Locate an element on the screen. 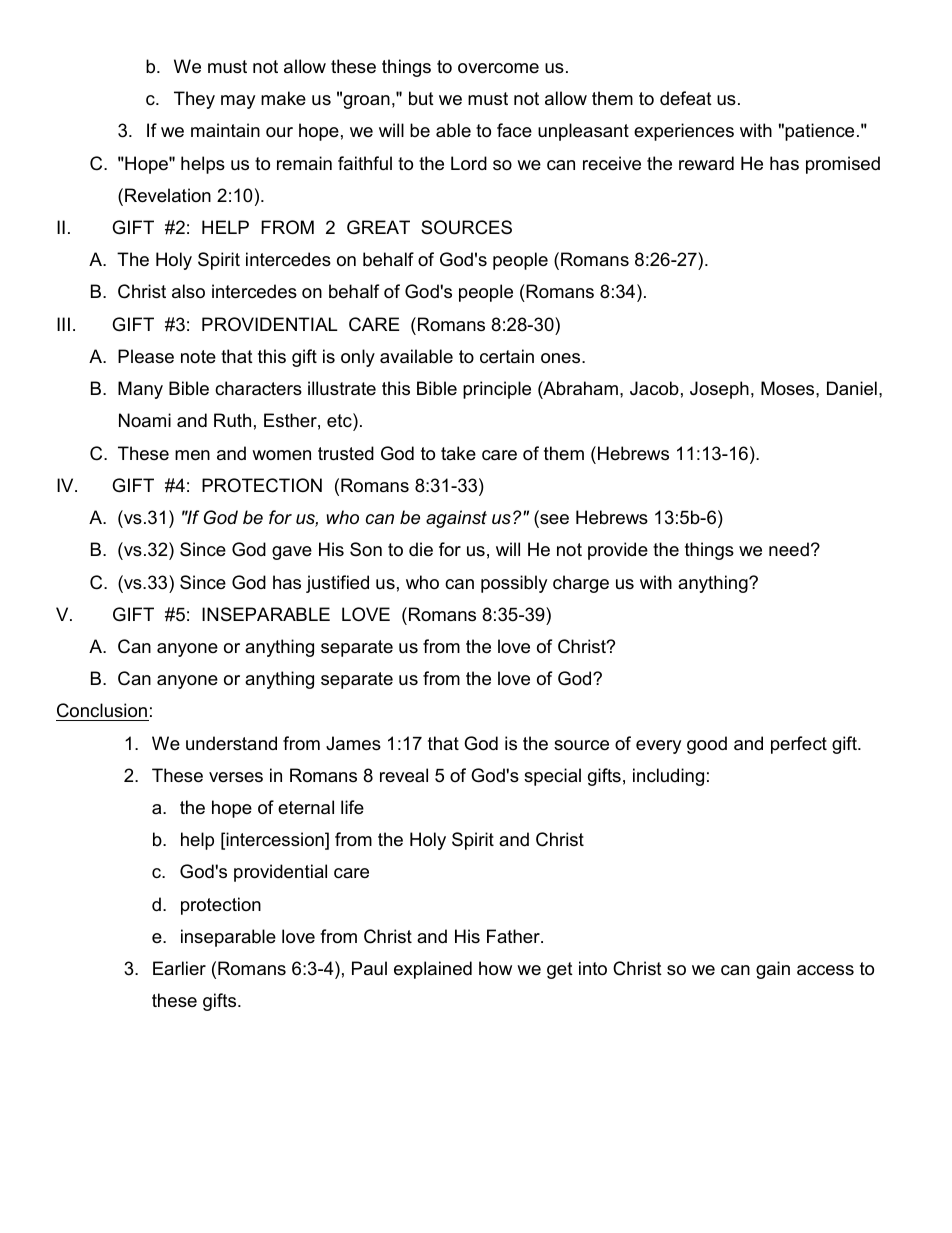 This screenshot has width=952, height=1233. Conclusion is located at coordinates (102, 712).
